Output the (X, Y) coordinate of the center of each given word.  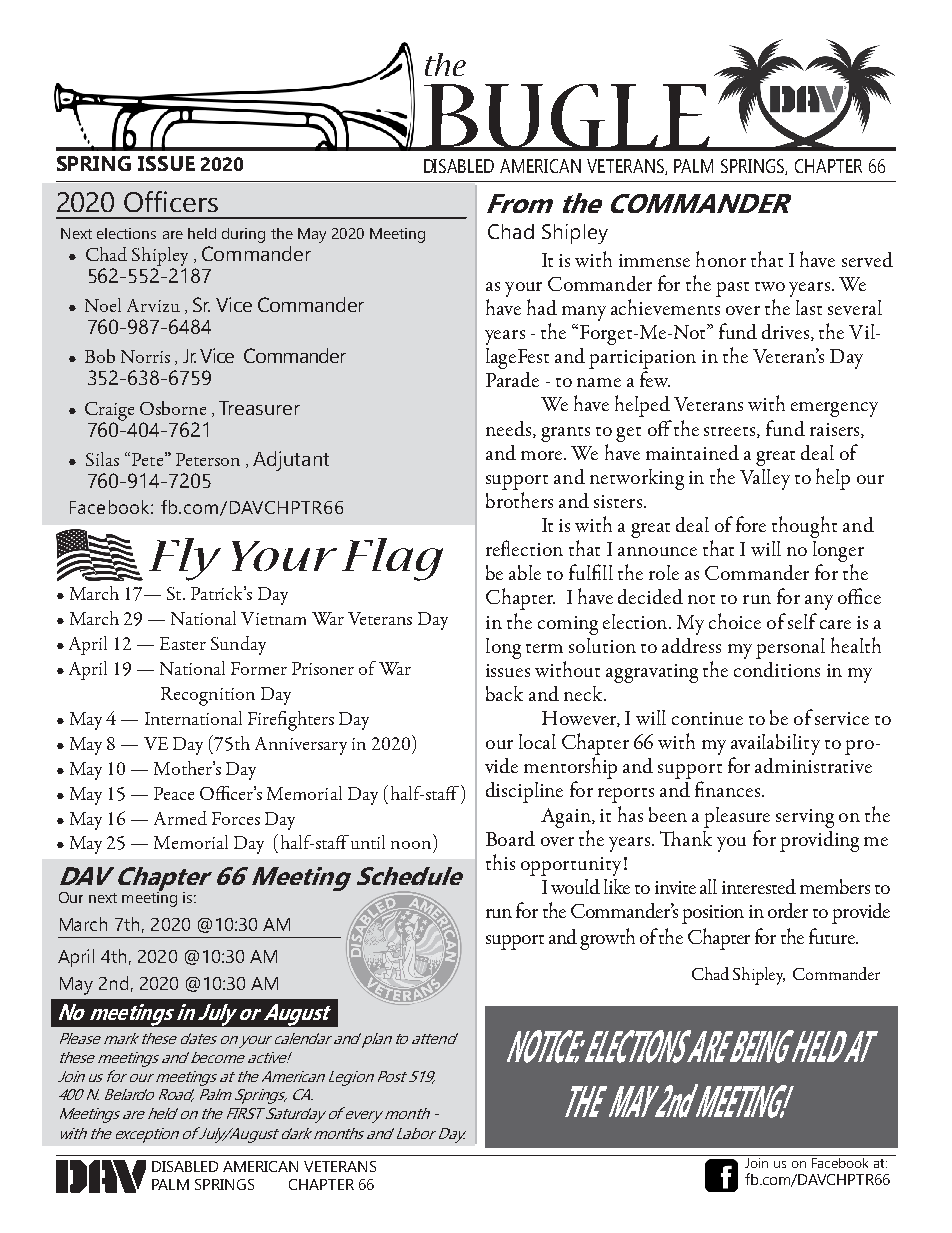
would (575, 886)
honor (721, 259)
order (788, 910)
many (584, 313)
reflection (524, 548)
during (243, 235)
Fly (185, 559)
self (802, 621)
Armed (180, 818)
